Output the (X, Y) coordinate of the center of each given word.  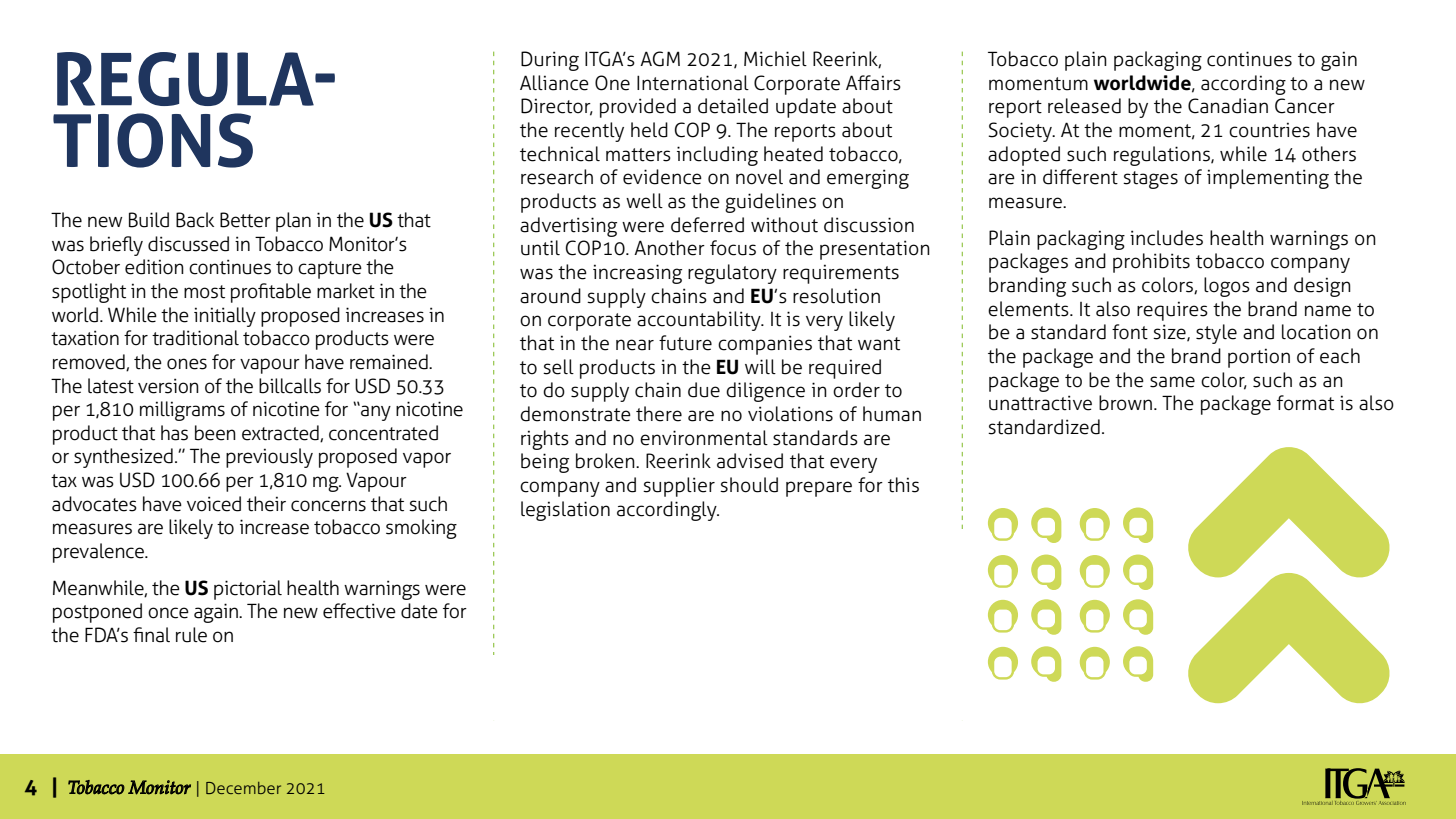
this (903, 485)
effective (359, 611)
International (693, 83)
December (243, 788)
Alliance (554, 83)
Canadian (1228, 106)
